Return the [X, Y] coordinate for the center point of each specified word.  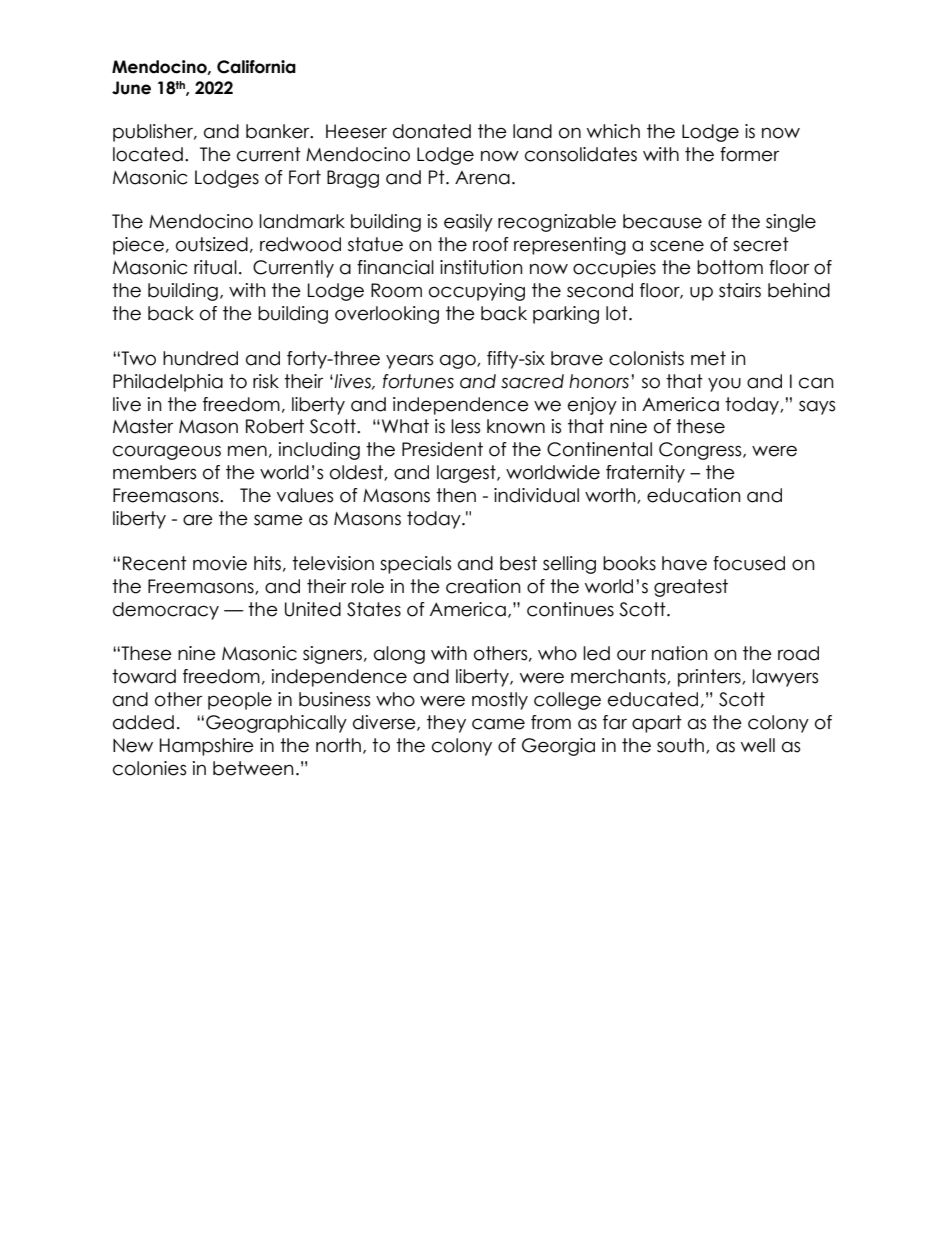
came [498, 724]
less [465, 426]
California [256, 67]
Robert [275, 426]
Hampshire [207, 747]
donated [432, 131]
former [749, 154]
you [724, 384]
